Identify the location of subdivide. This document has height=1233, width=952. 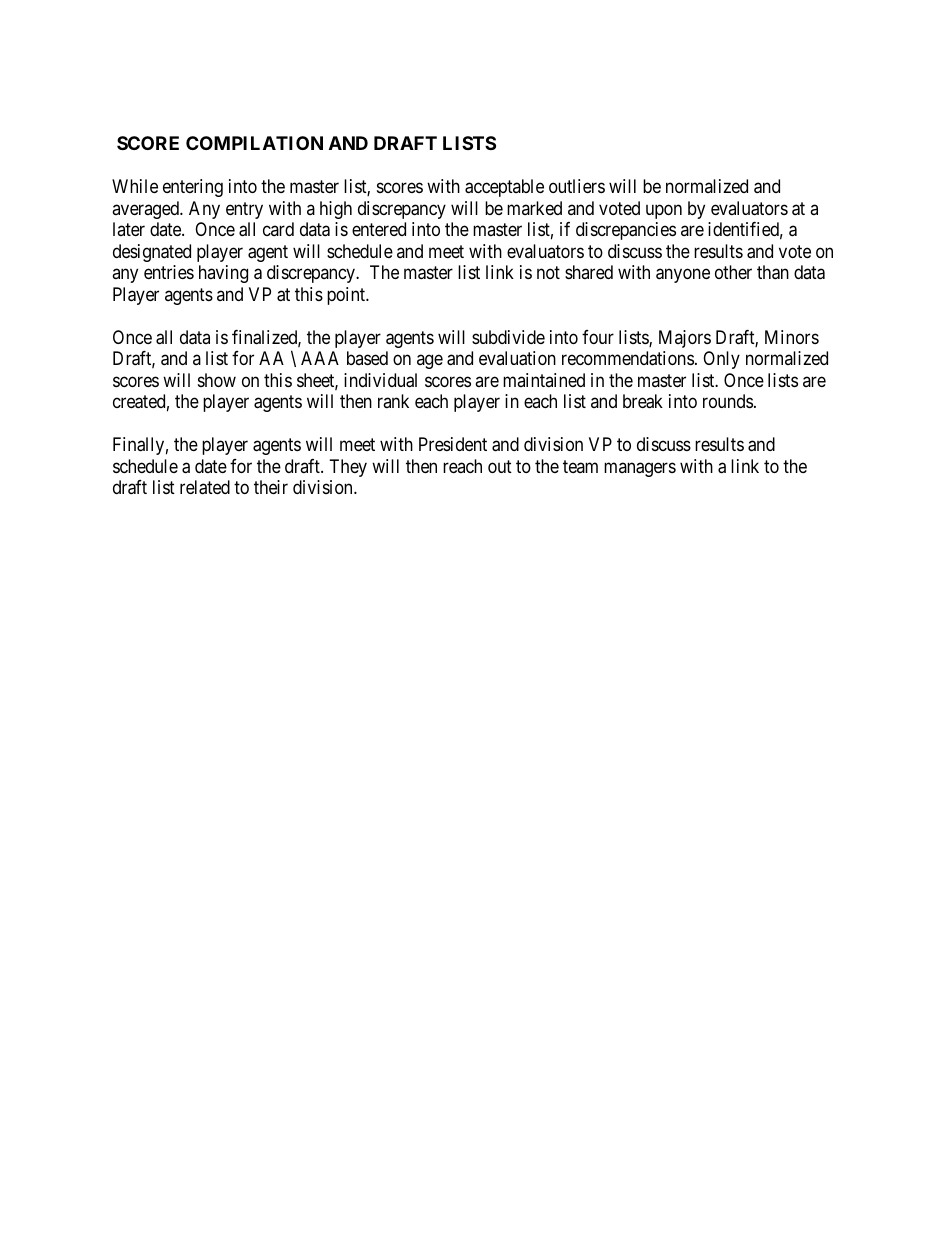
(508, 337).
